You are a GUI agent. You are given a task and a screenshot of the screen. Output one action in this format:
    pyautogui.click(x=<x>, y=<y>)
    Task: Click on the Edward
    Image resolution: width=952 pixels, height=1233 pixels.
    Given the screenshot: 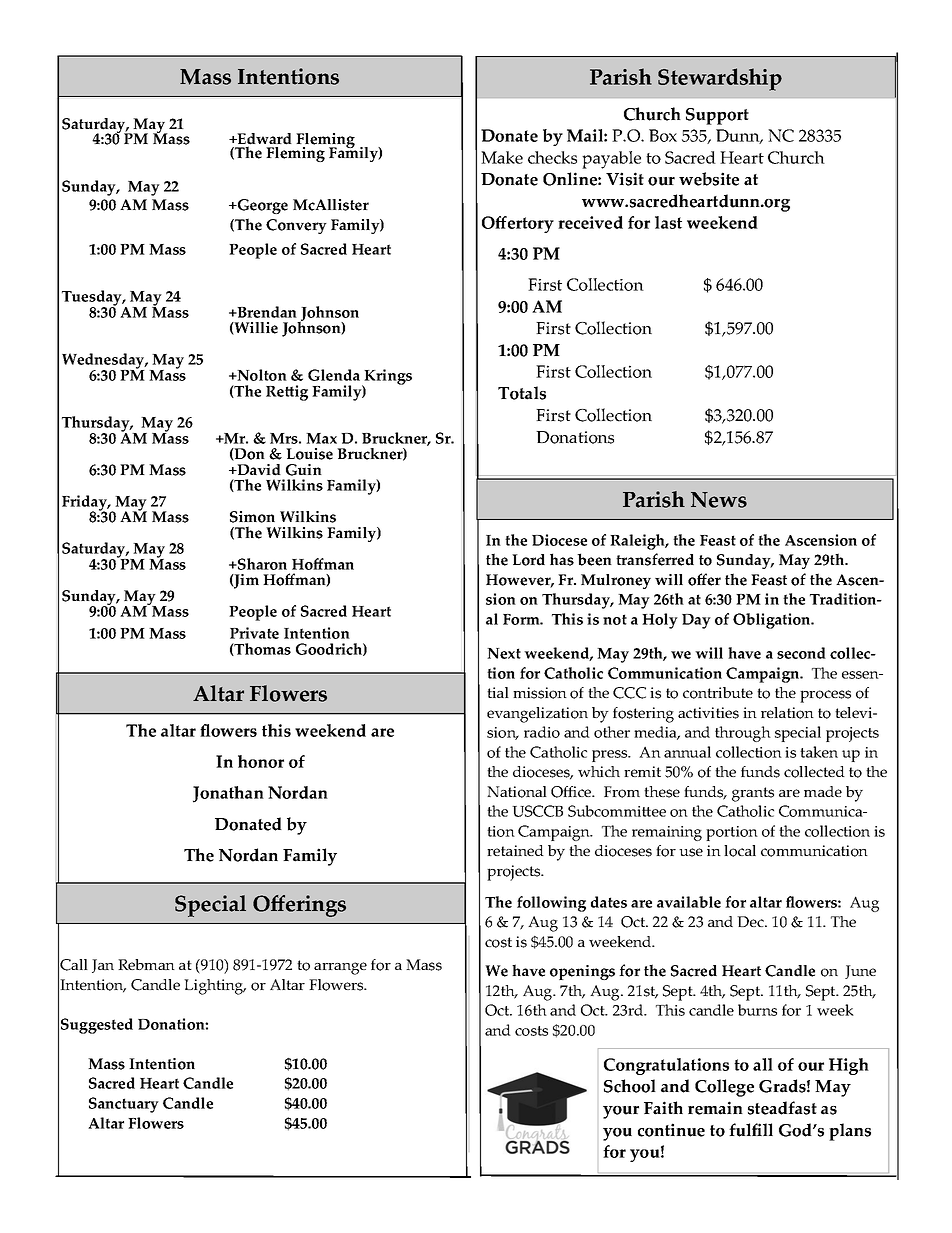 What is the action you would take?
    pyautogui.click(x=263, y=140)
